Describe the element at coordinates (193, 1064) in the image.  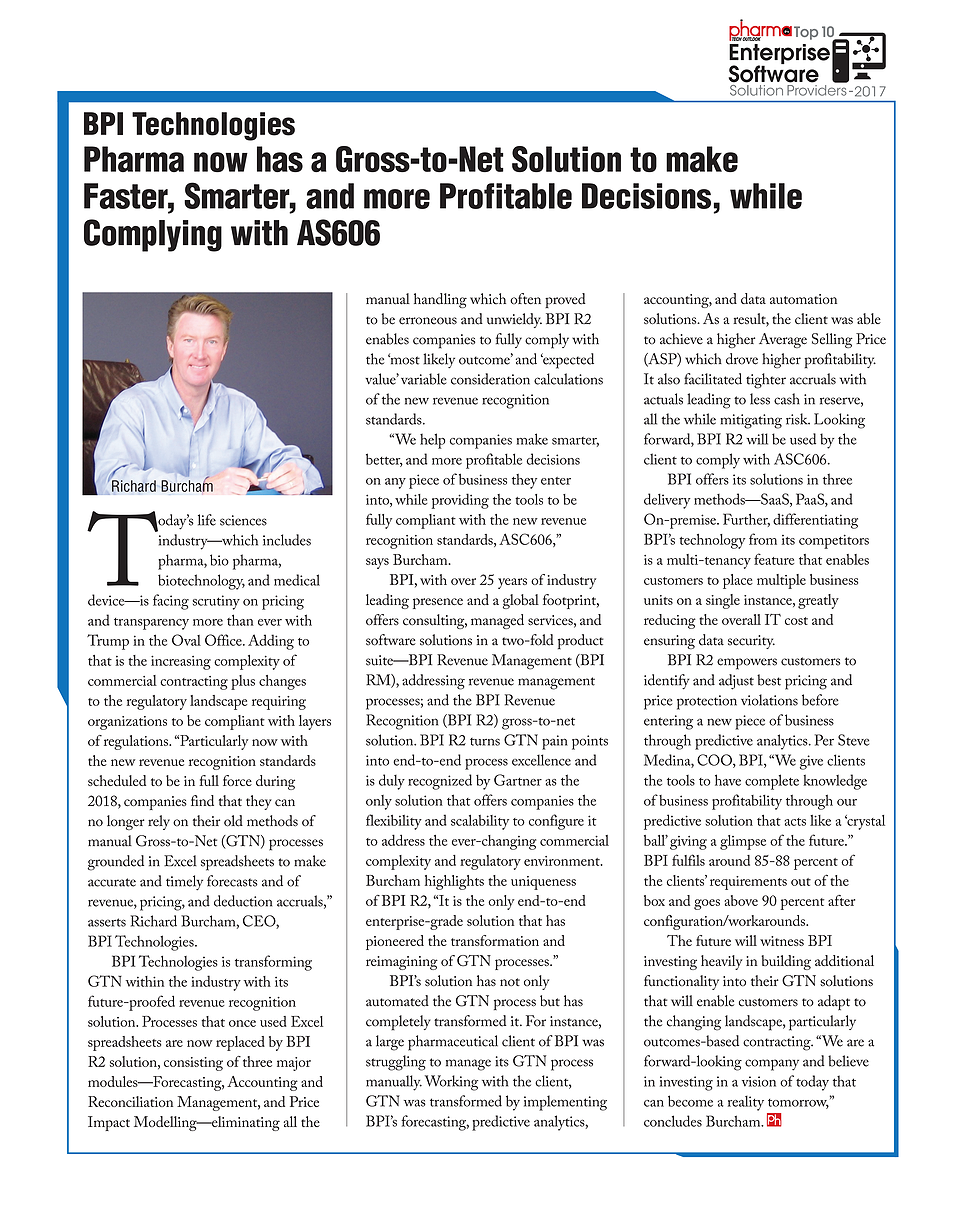
I see `consisting` at that location.
